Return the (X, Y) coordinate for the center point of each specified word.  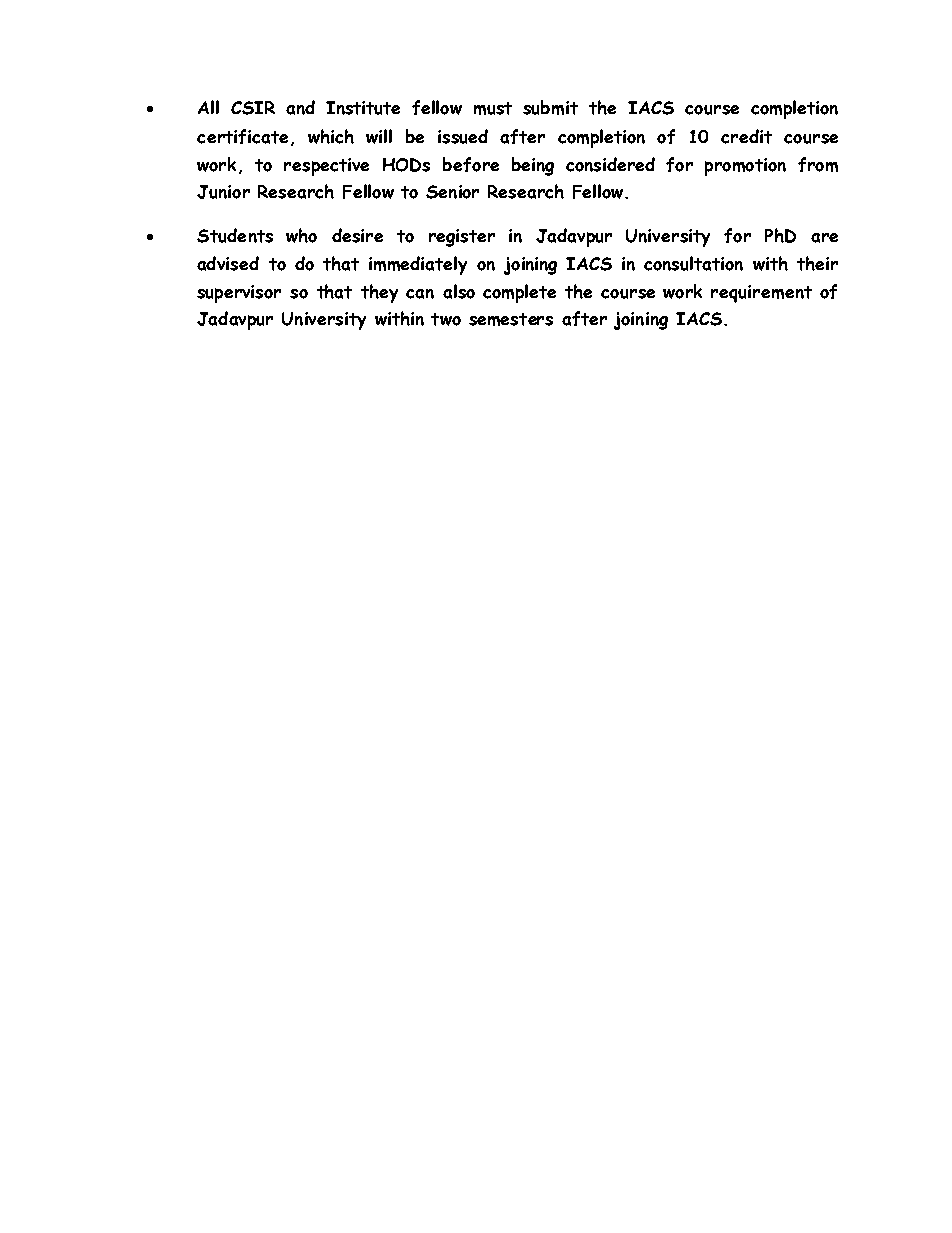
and (300, 107)
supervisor (239, 294)
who (301, 235)
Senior (452, 192)
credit (746, 136)
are (824, 238)
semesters (511, 319)
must (493, 108)
